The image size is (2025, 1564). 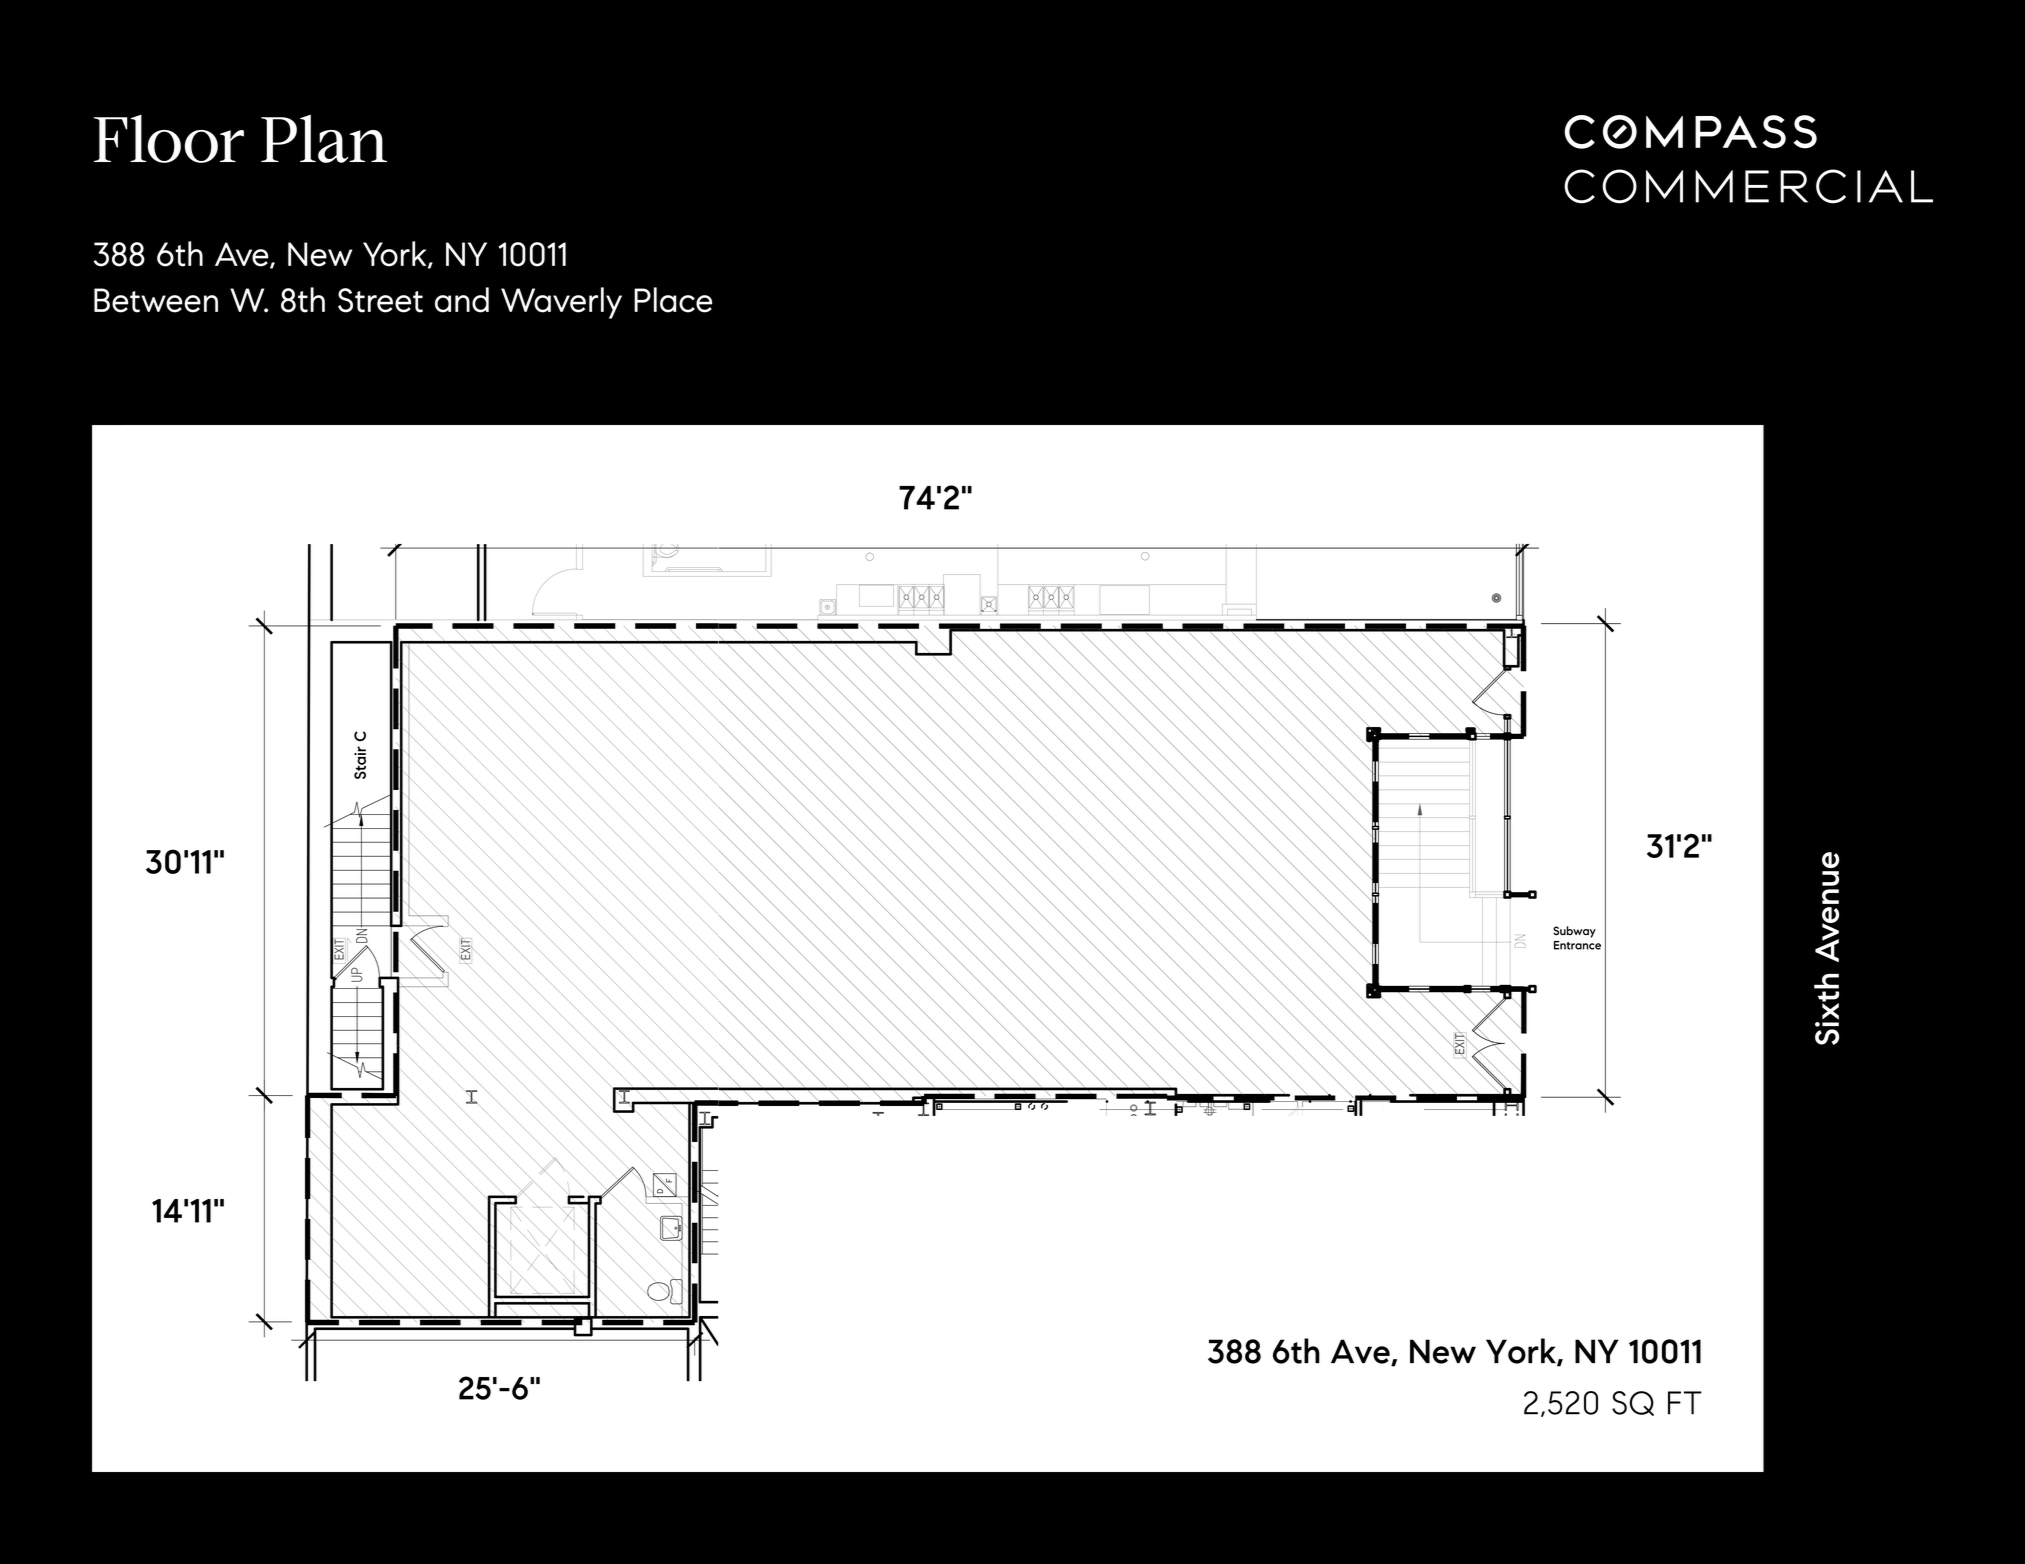 What do you see at coordinates (156, 300) in the screenshot?
I see `Between` at bounding box center [156, 300].
